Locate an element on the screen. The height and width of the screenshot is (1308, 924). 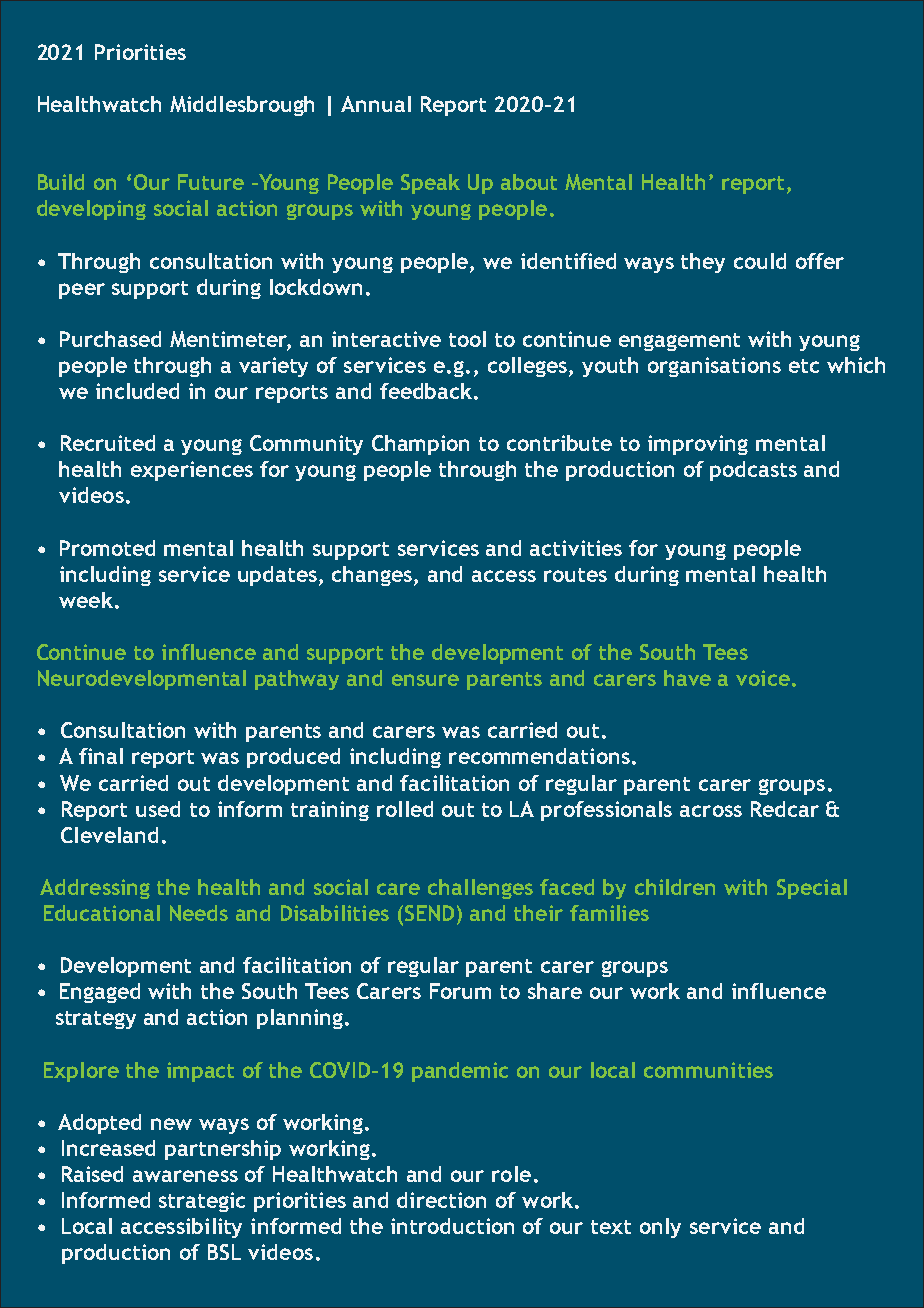
Speak is located at coordinates (430, 184).
